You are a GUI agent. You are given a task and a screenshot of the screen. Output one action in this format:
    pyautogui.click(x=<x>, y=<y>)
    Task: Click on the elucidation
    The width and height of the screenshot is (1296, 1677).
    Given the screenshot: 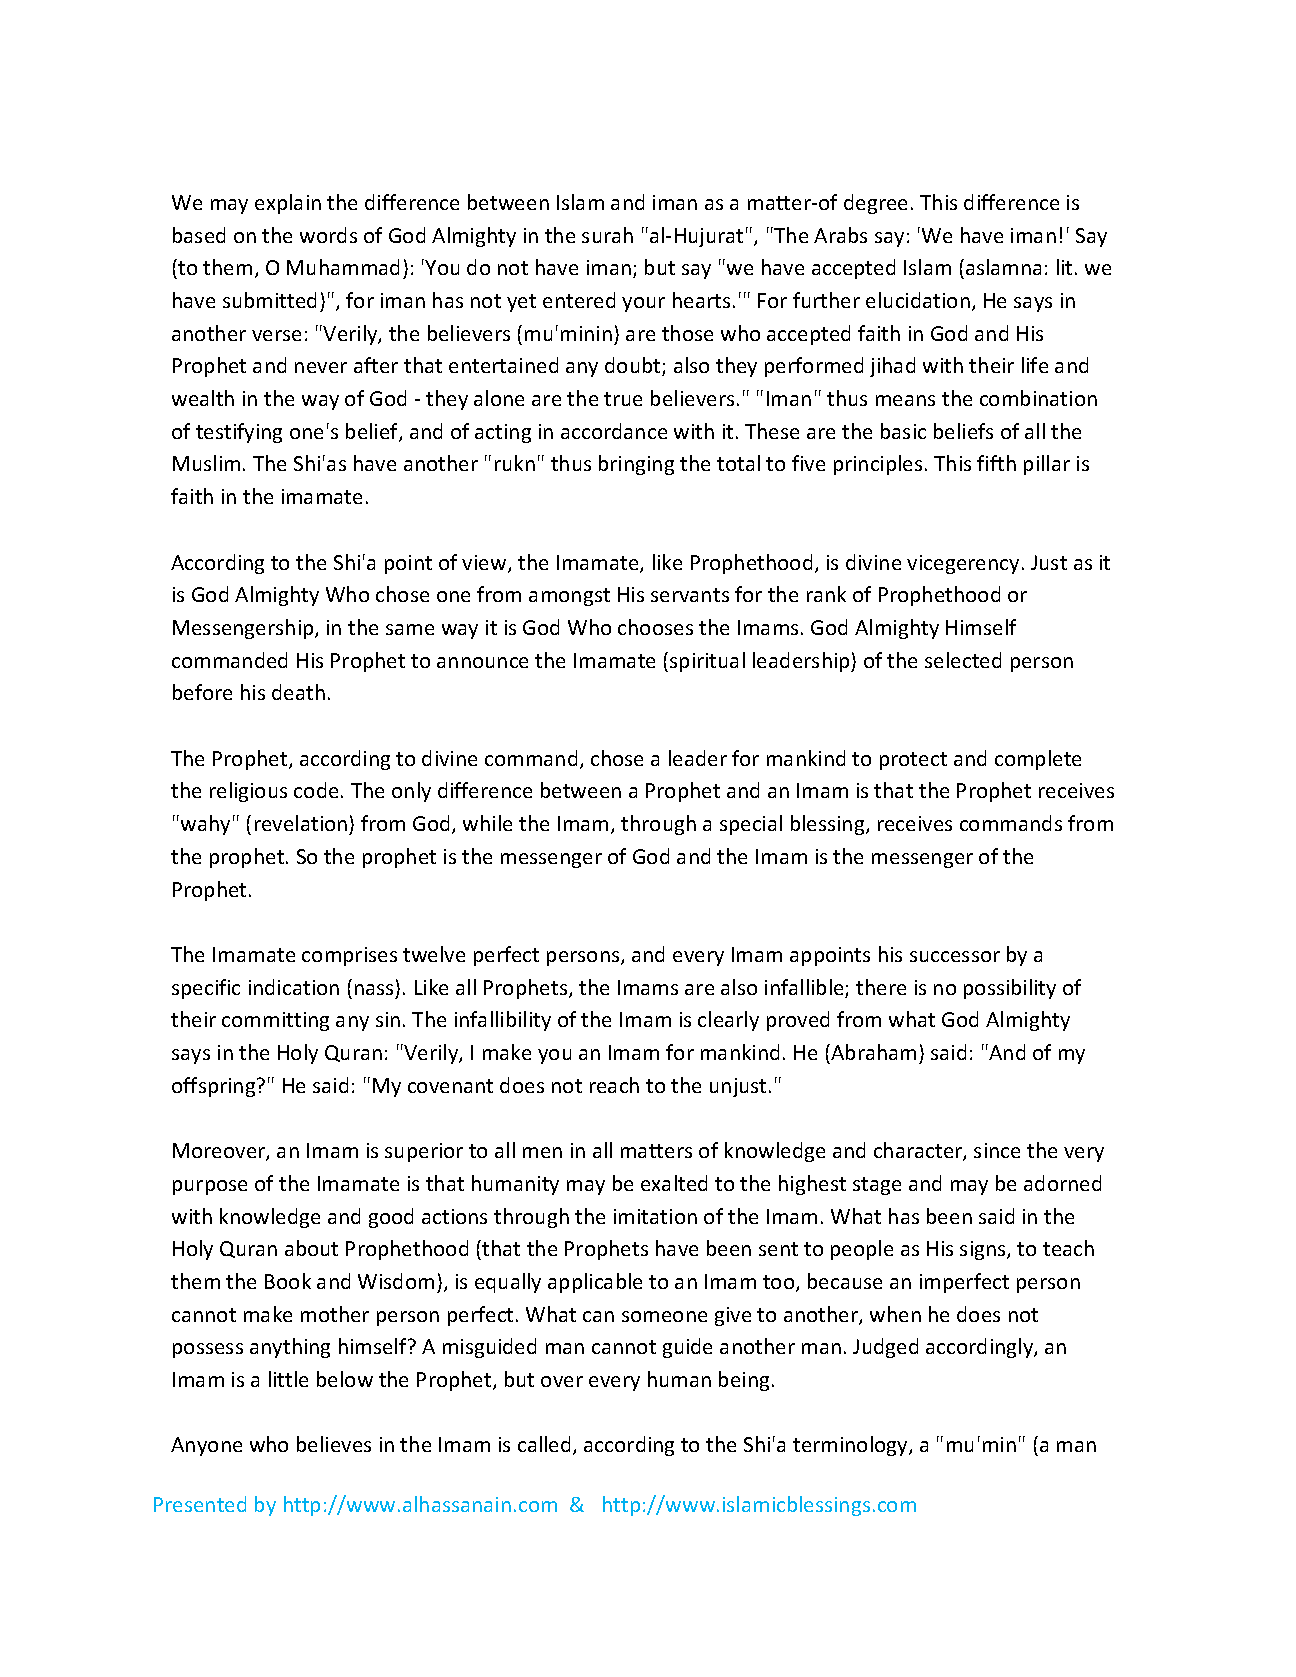 What is the action you would take?
    pyautogui.click(x=918, y=300)
